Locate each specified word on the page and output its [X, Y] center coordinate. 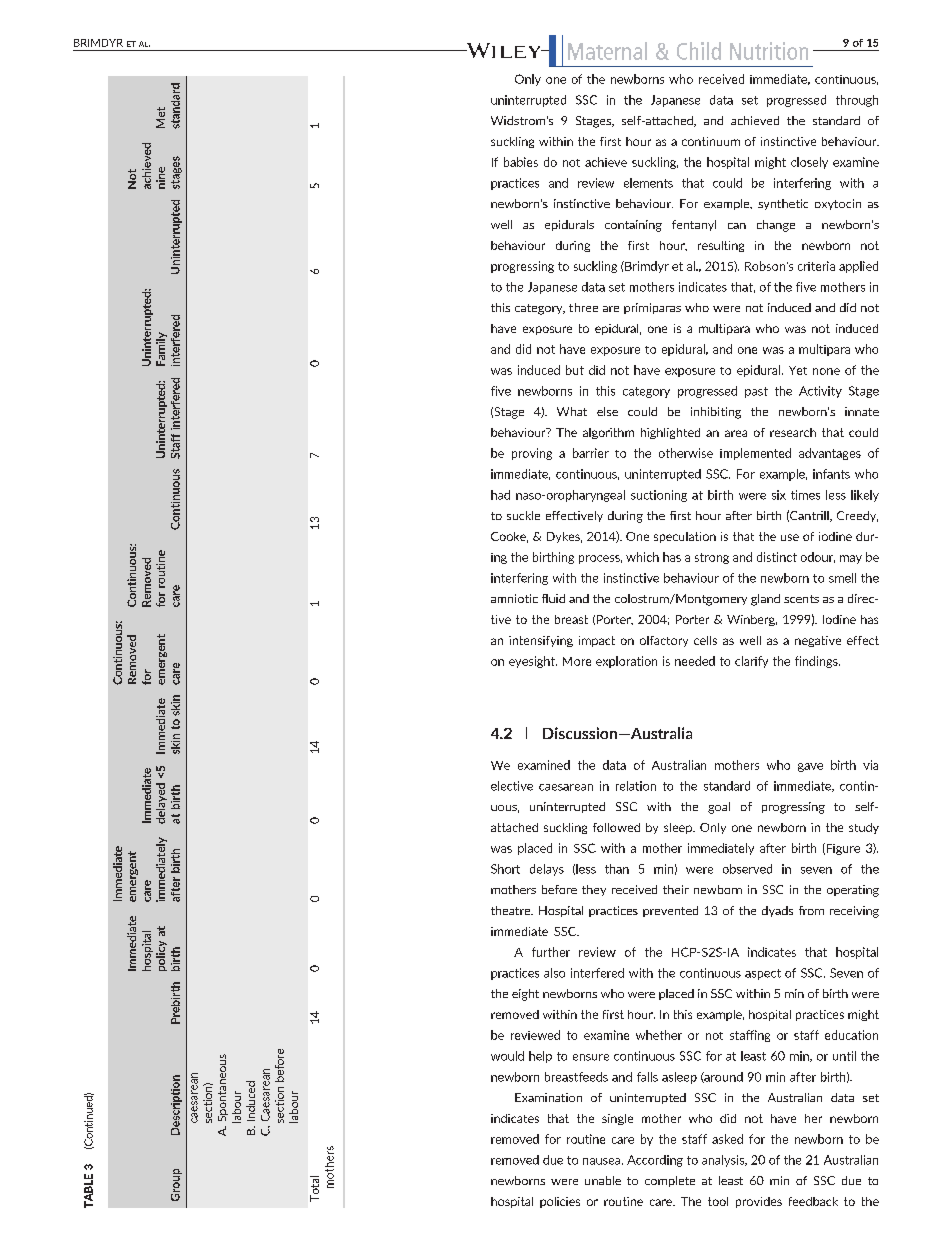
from [811, 910]
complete [670, 1181]
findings [817, 662]
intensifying [541, 641]
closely [809, 163]
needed [695, 661]
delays [547, 870]
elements [648, 183]
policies [560, 1202]
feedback [813, 1201]
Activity [820, 392]
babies [521, 162]
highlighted [670, 433]
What [572, 411]
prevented [670, 911]
